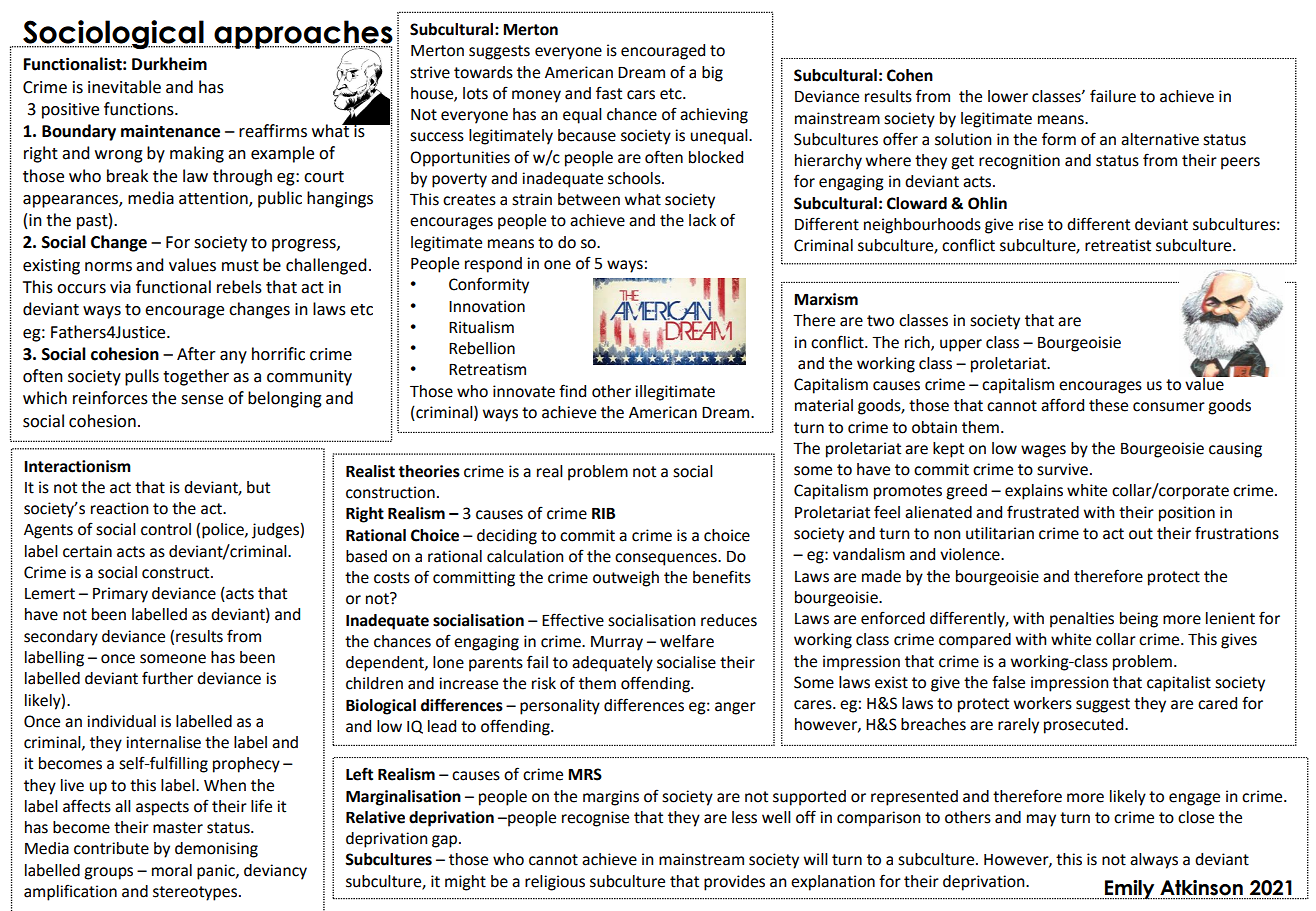  Describe the element at coordinates (1062, 469) in the screenshot. I see `survive` at that location.
